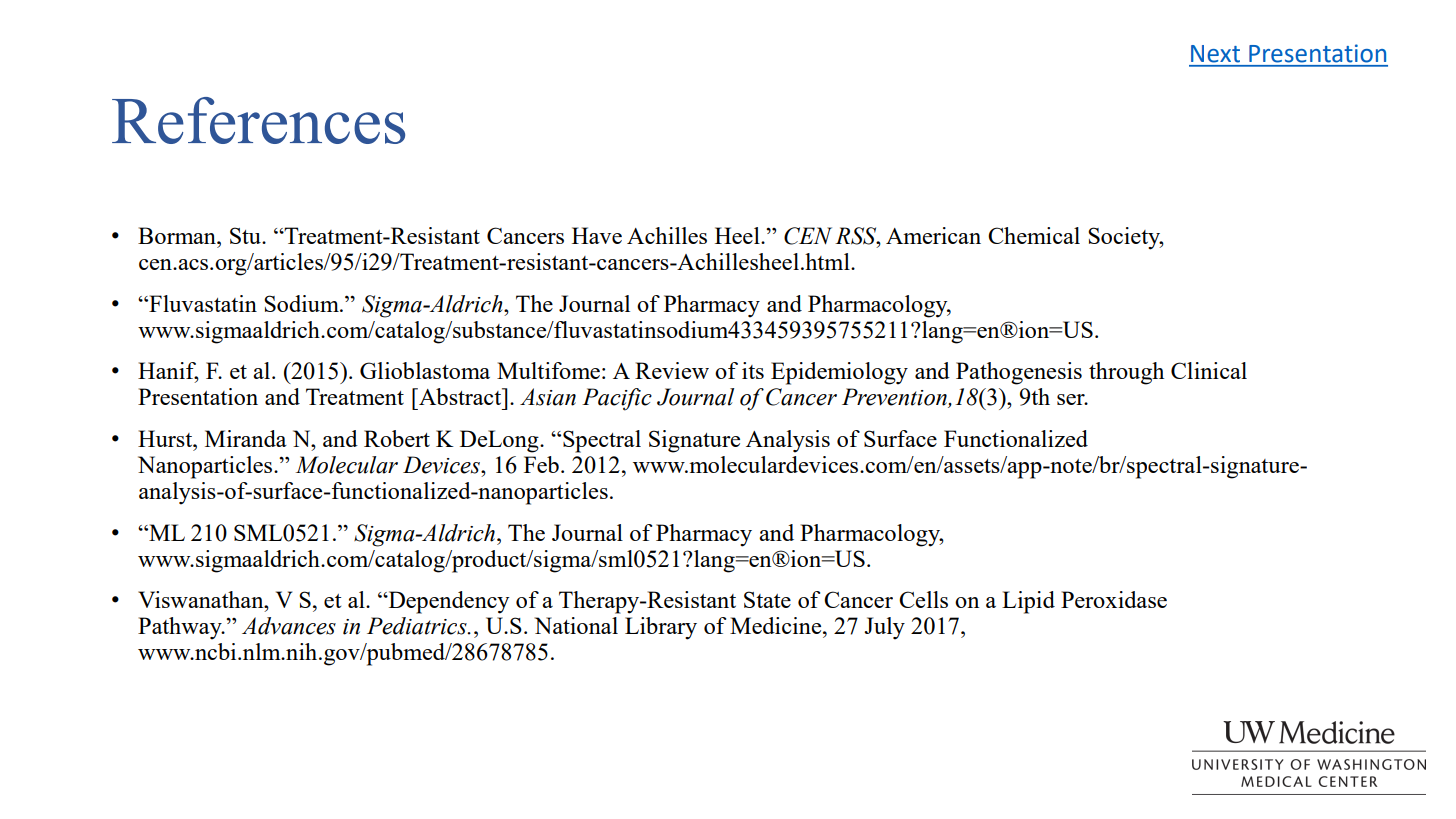 The height and width of the screenshot is (819, 1456). I want to click on Advances, so click(289, 626).
